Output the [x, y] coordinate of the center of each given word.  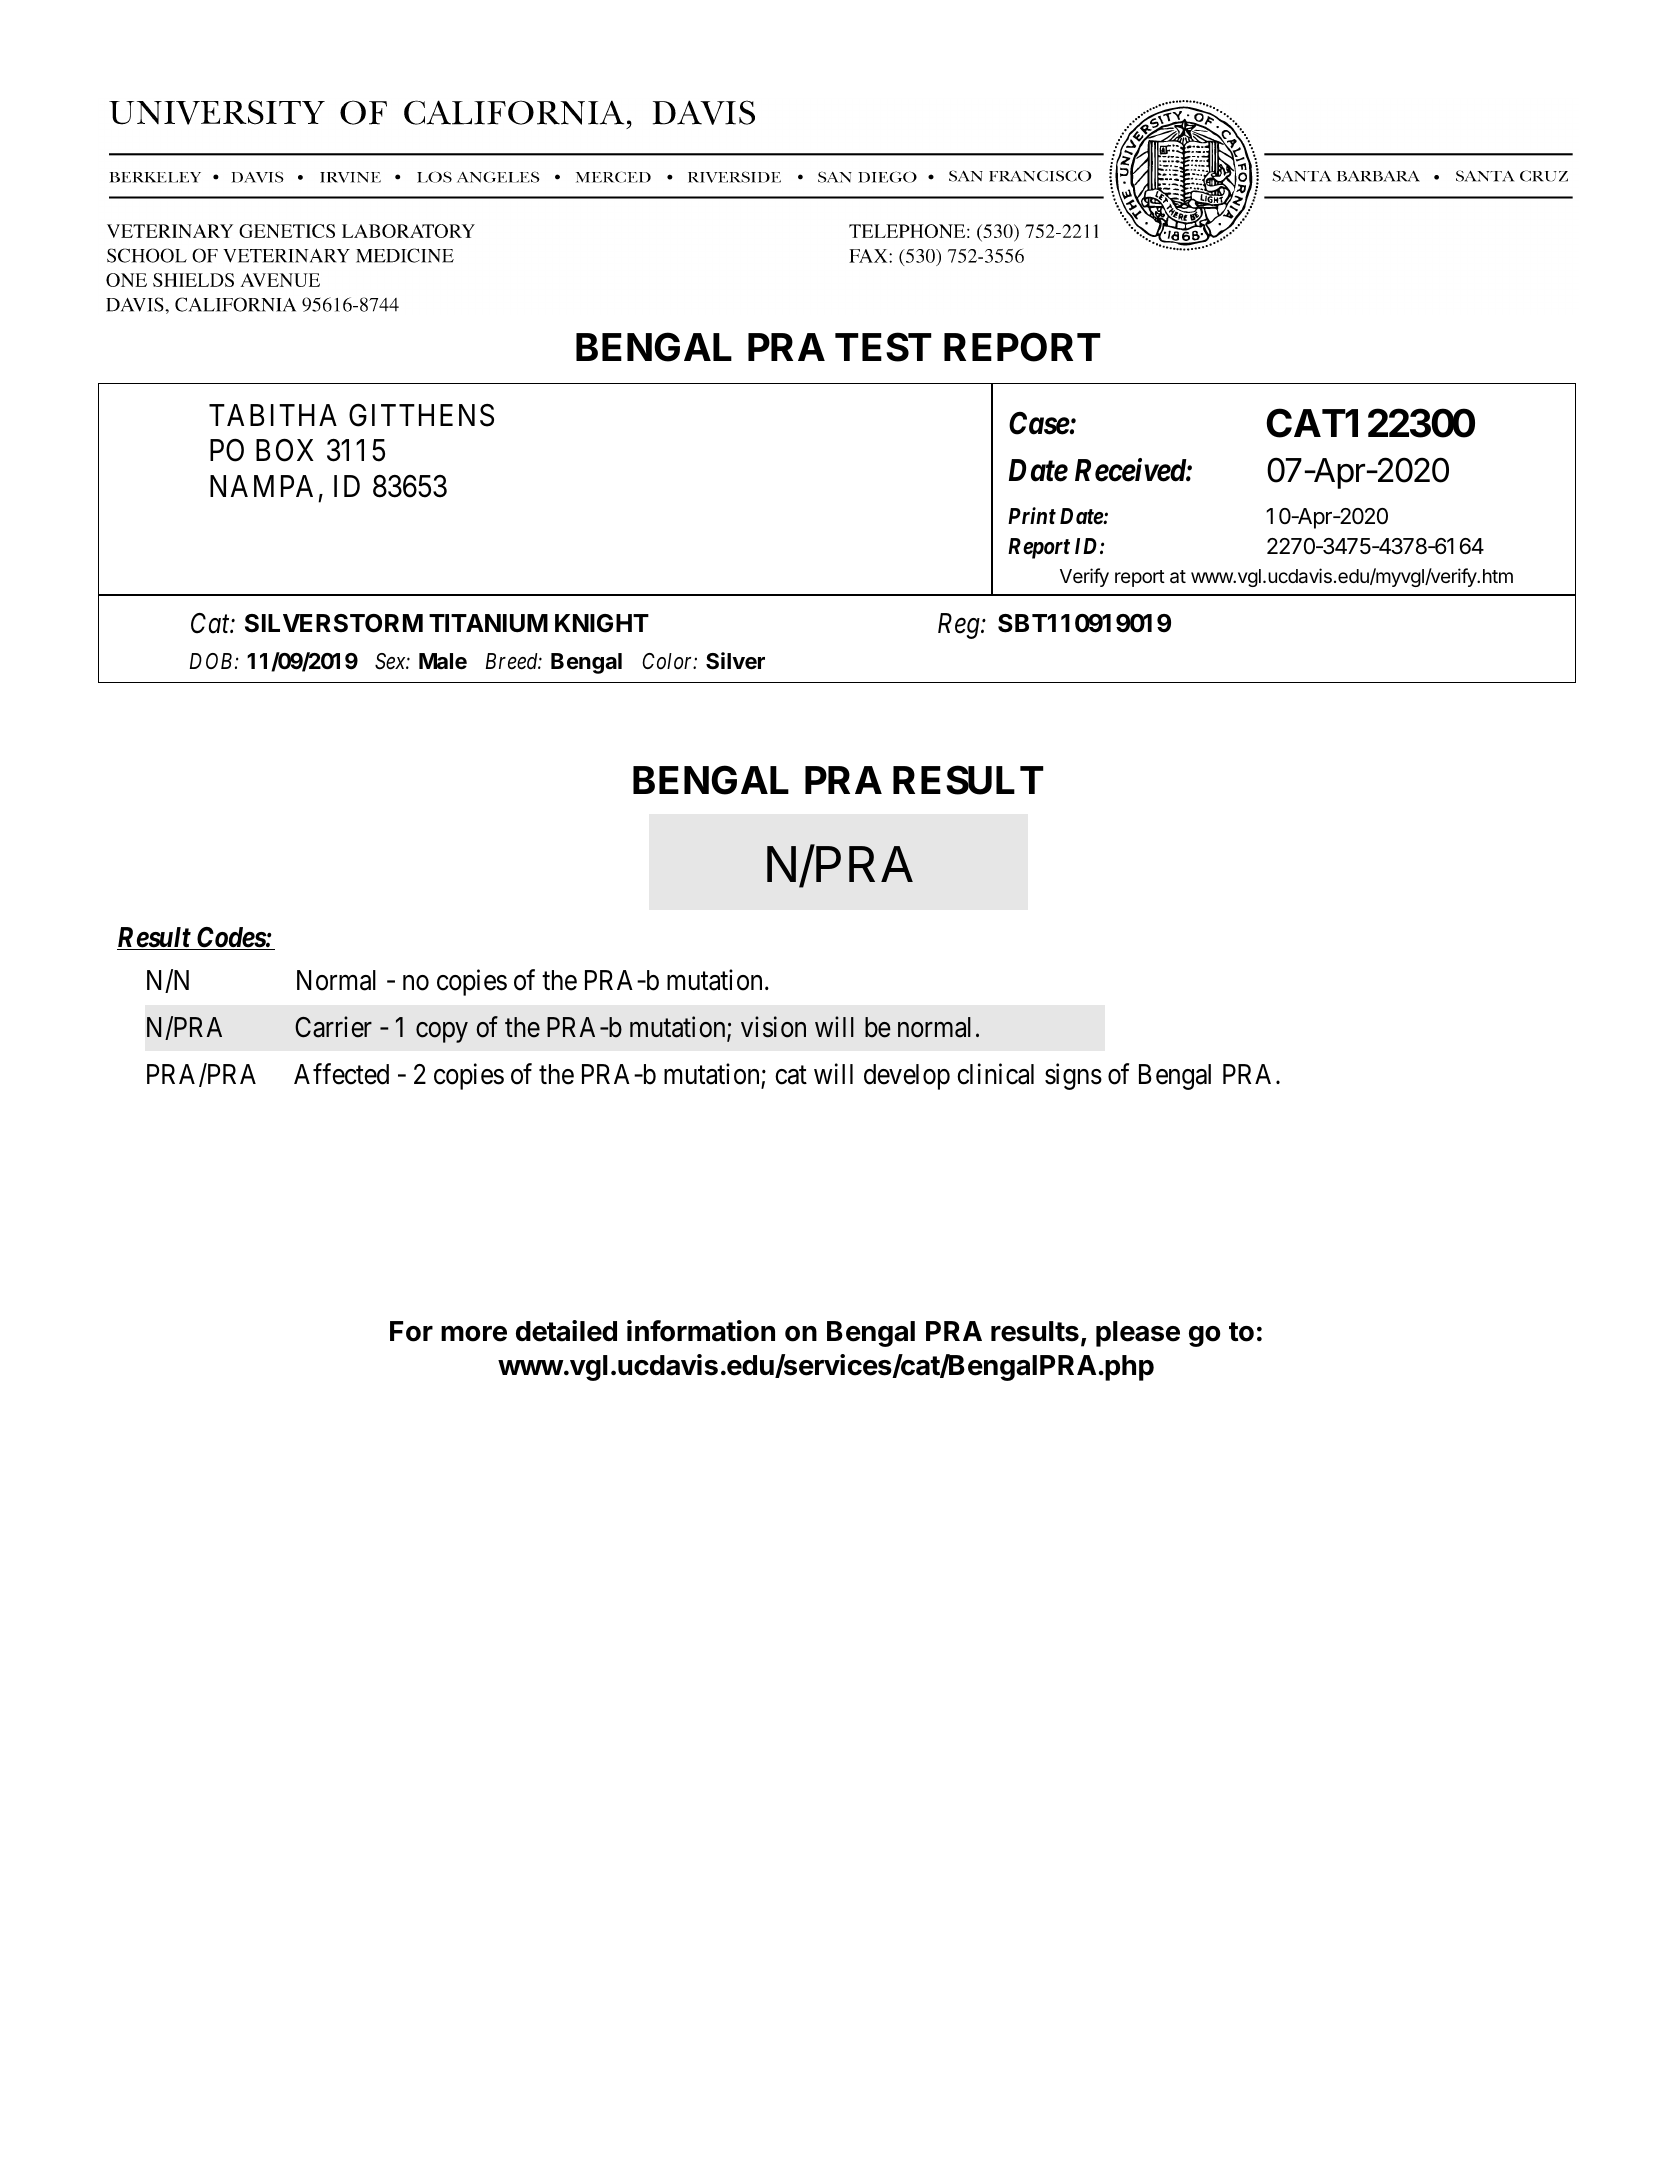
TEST [883, 347]
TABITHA [273, 415]
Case [1039, 423]
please [1138, 1334]
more [474, 1334]
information [701, 1331]
